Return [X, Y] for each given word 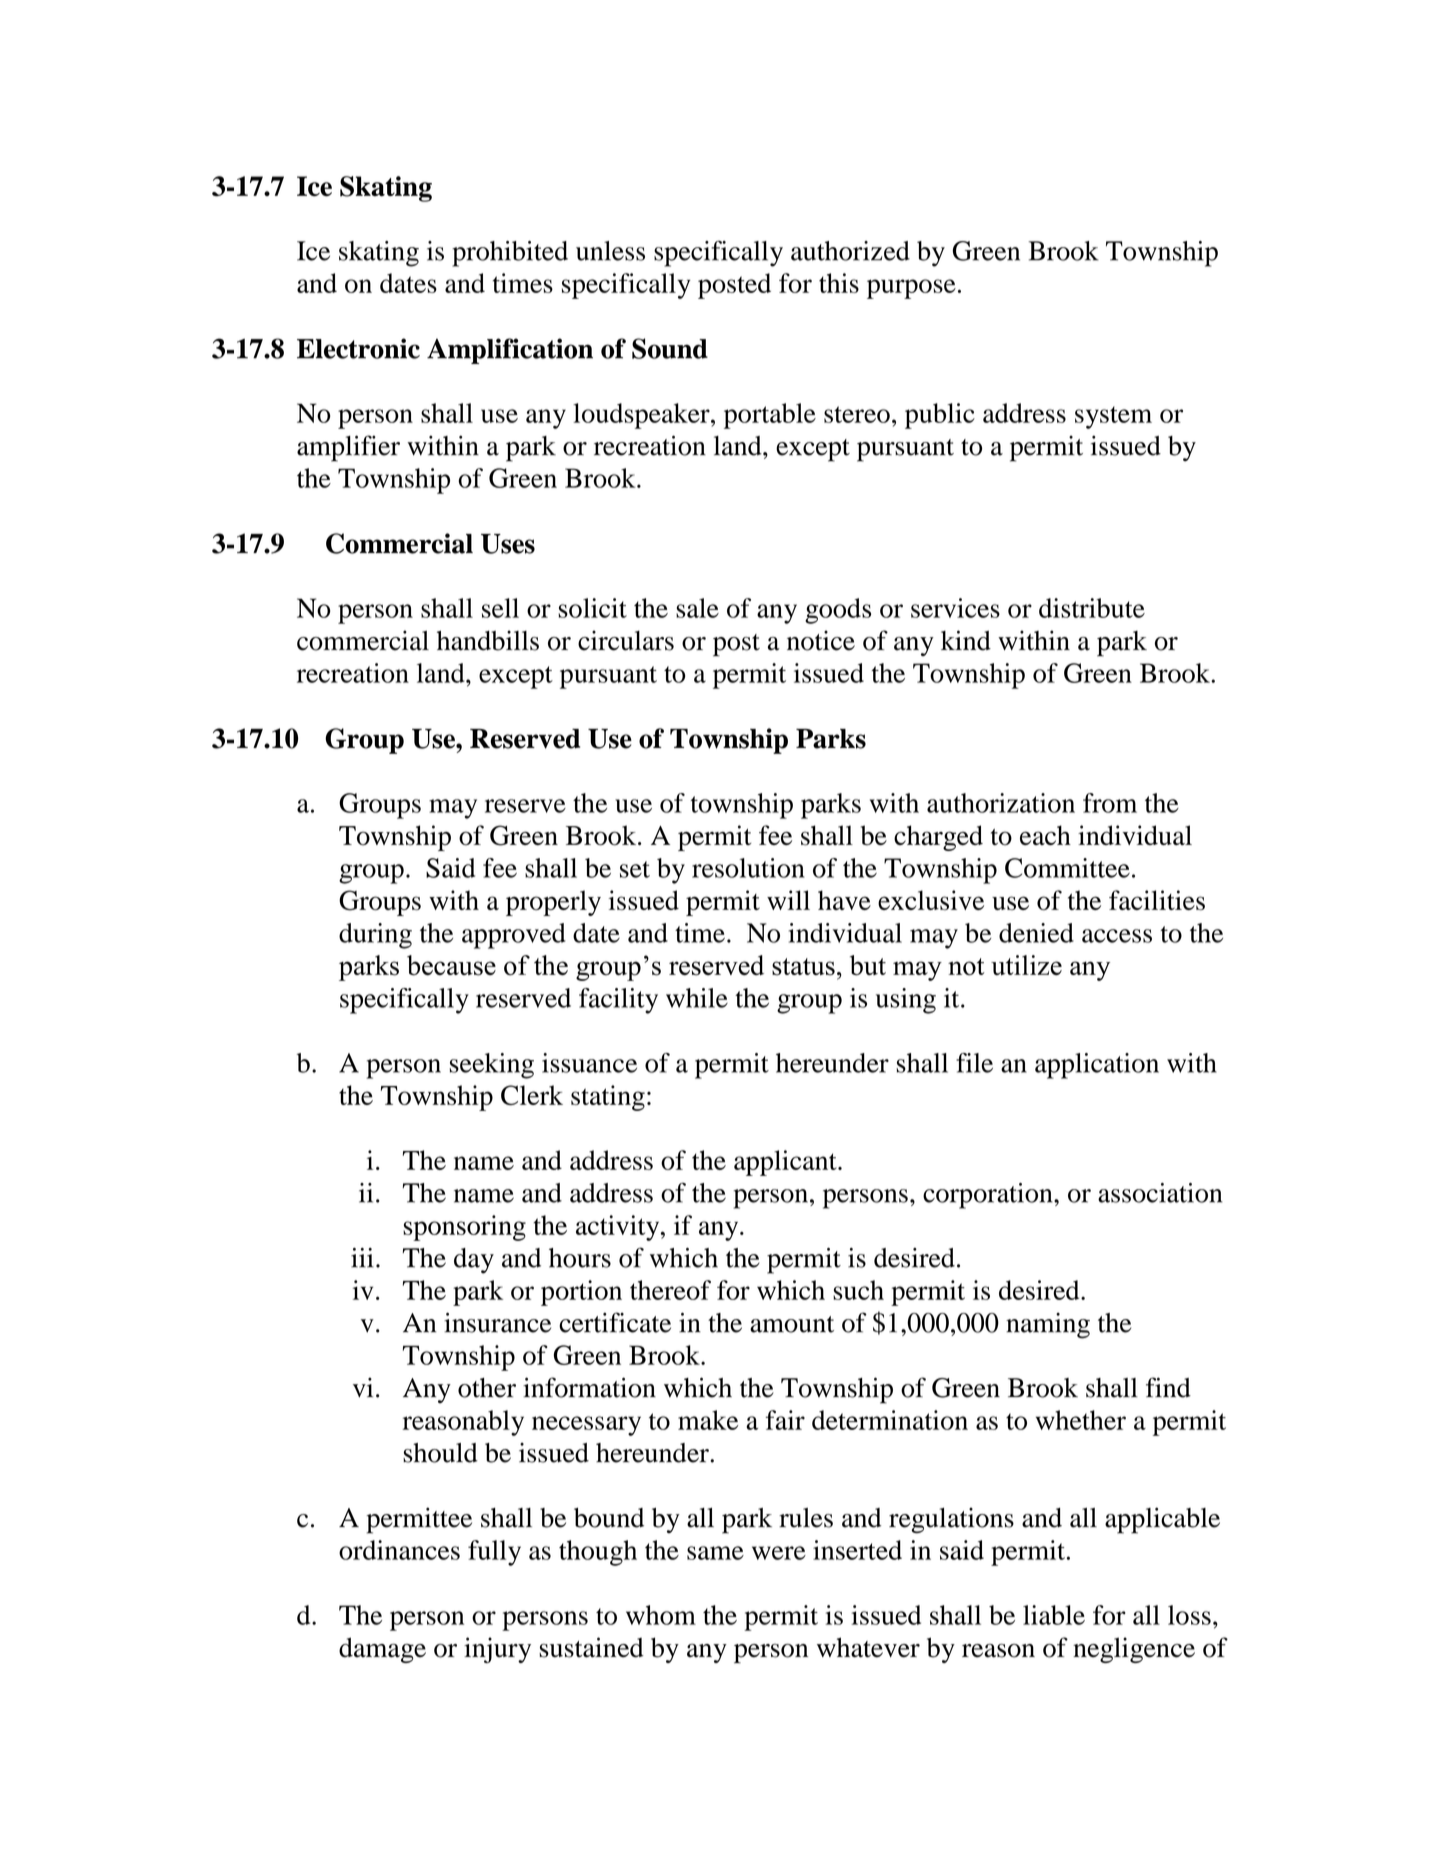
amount [792, 1324]
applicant [786, 1163]
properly [553, 903]
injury [497, 1650]
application [1097, 1066]
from [1110, 803]
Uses [508, 544]
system [1113, 417]
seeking [492, 1066]
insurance [497, 1322]
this [839, 283]
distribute [1092, 608]
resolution [748, 868]
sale [697, 608]
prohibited [510, 254]
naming [1048, 1326]
